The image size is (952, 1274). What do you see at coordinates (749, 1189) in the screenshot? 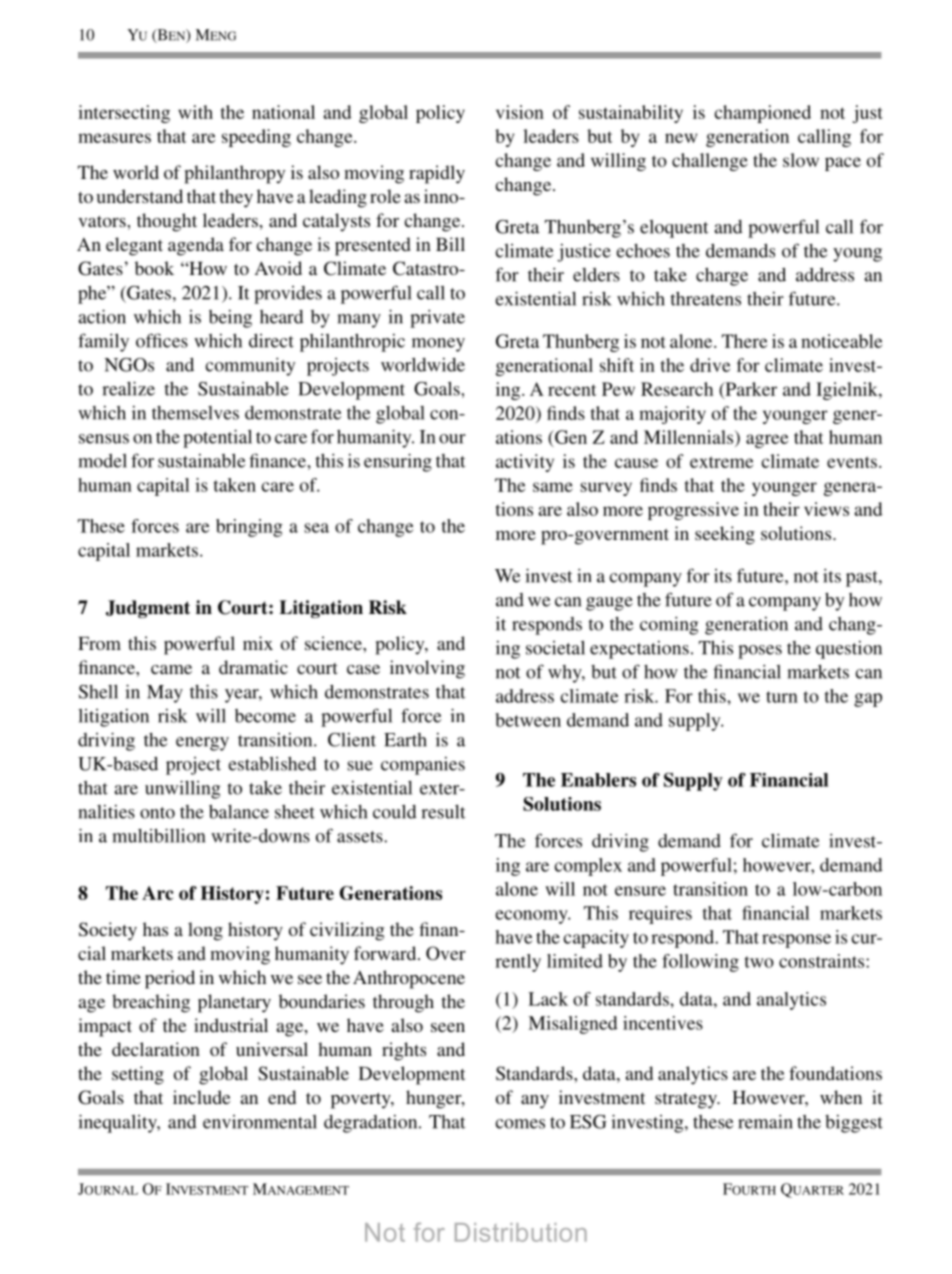
I see `Fourth` at bounding box center [749, 1189].
